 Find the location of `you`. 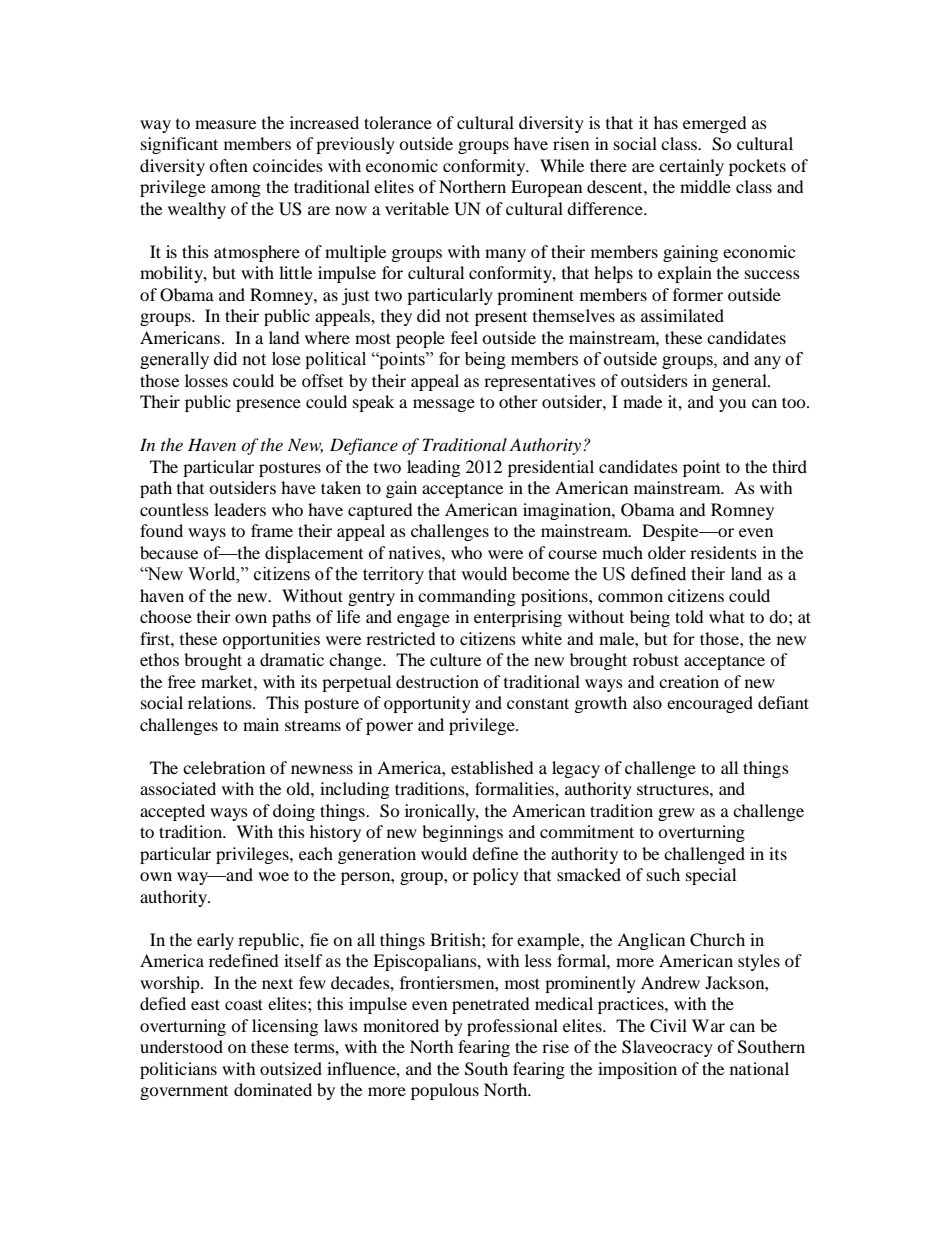

you is located at coordinates (732, 405).
